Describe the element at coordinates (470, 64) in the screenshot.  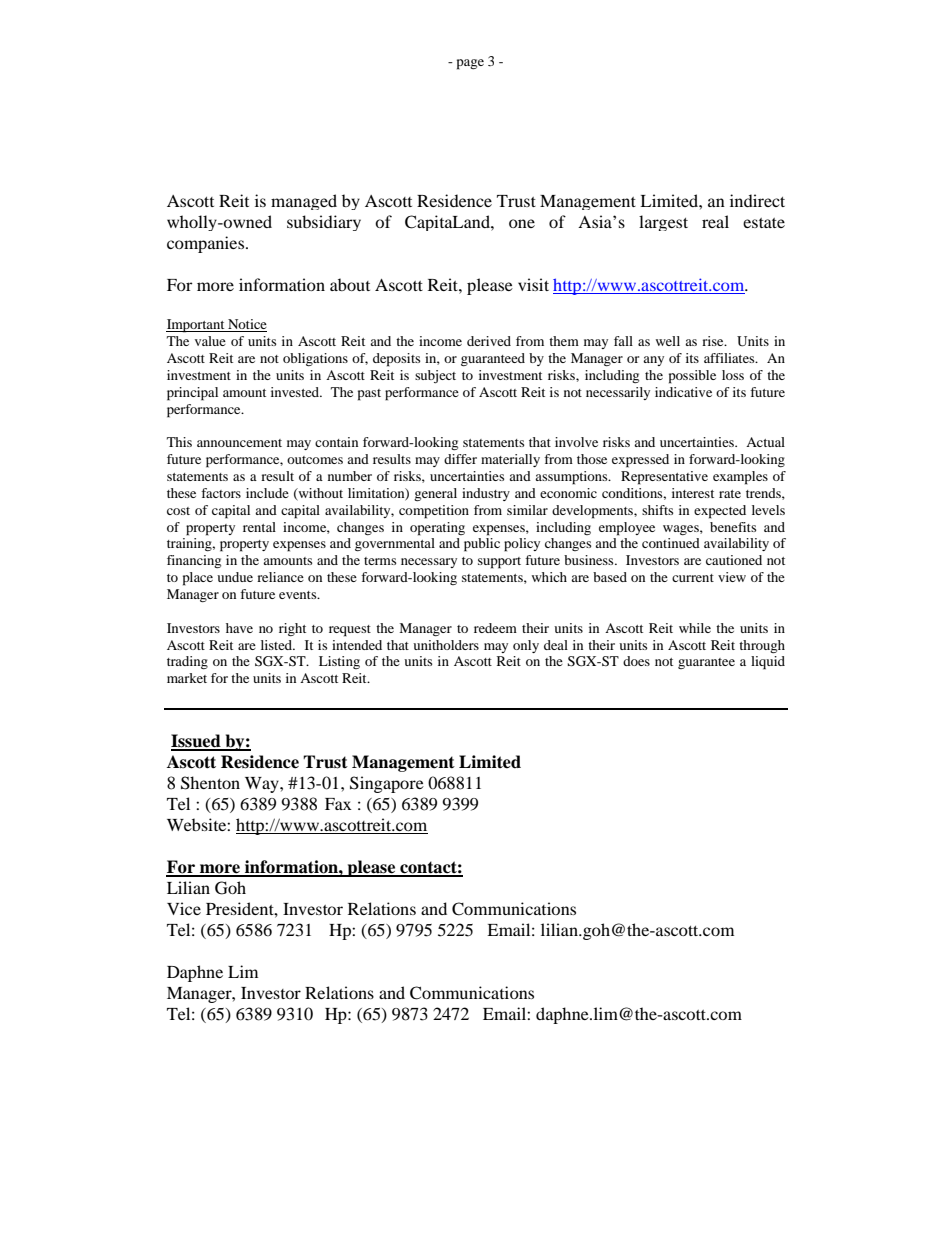
I see `page` at that location.
